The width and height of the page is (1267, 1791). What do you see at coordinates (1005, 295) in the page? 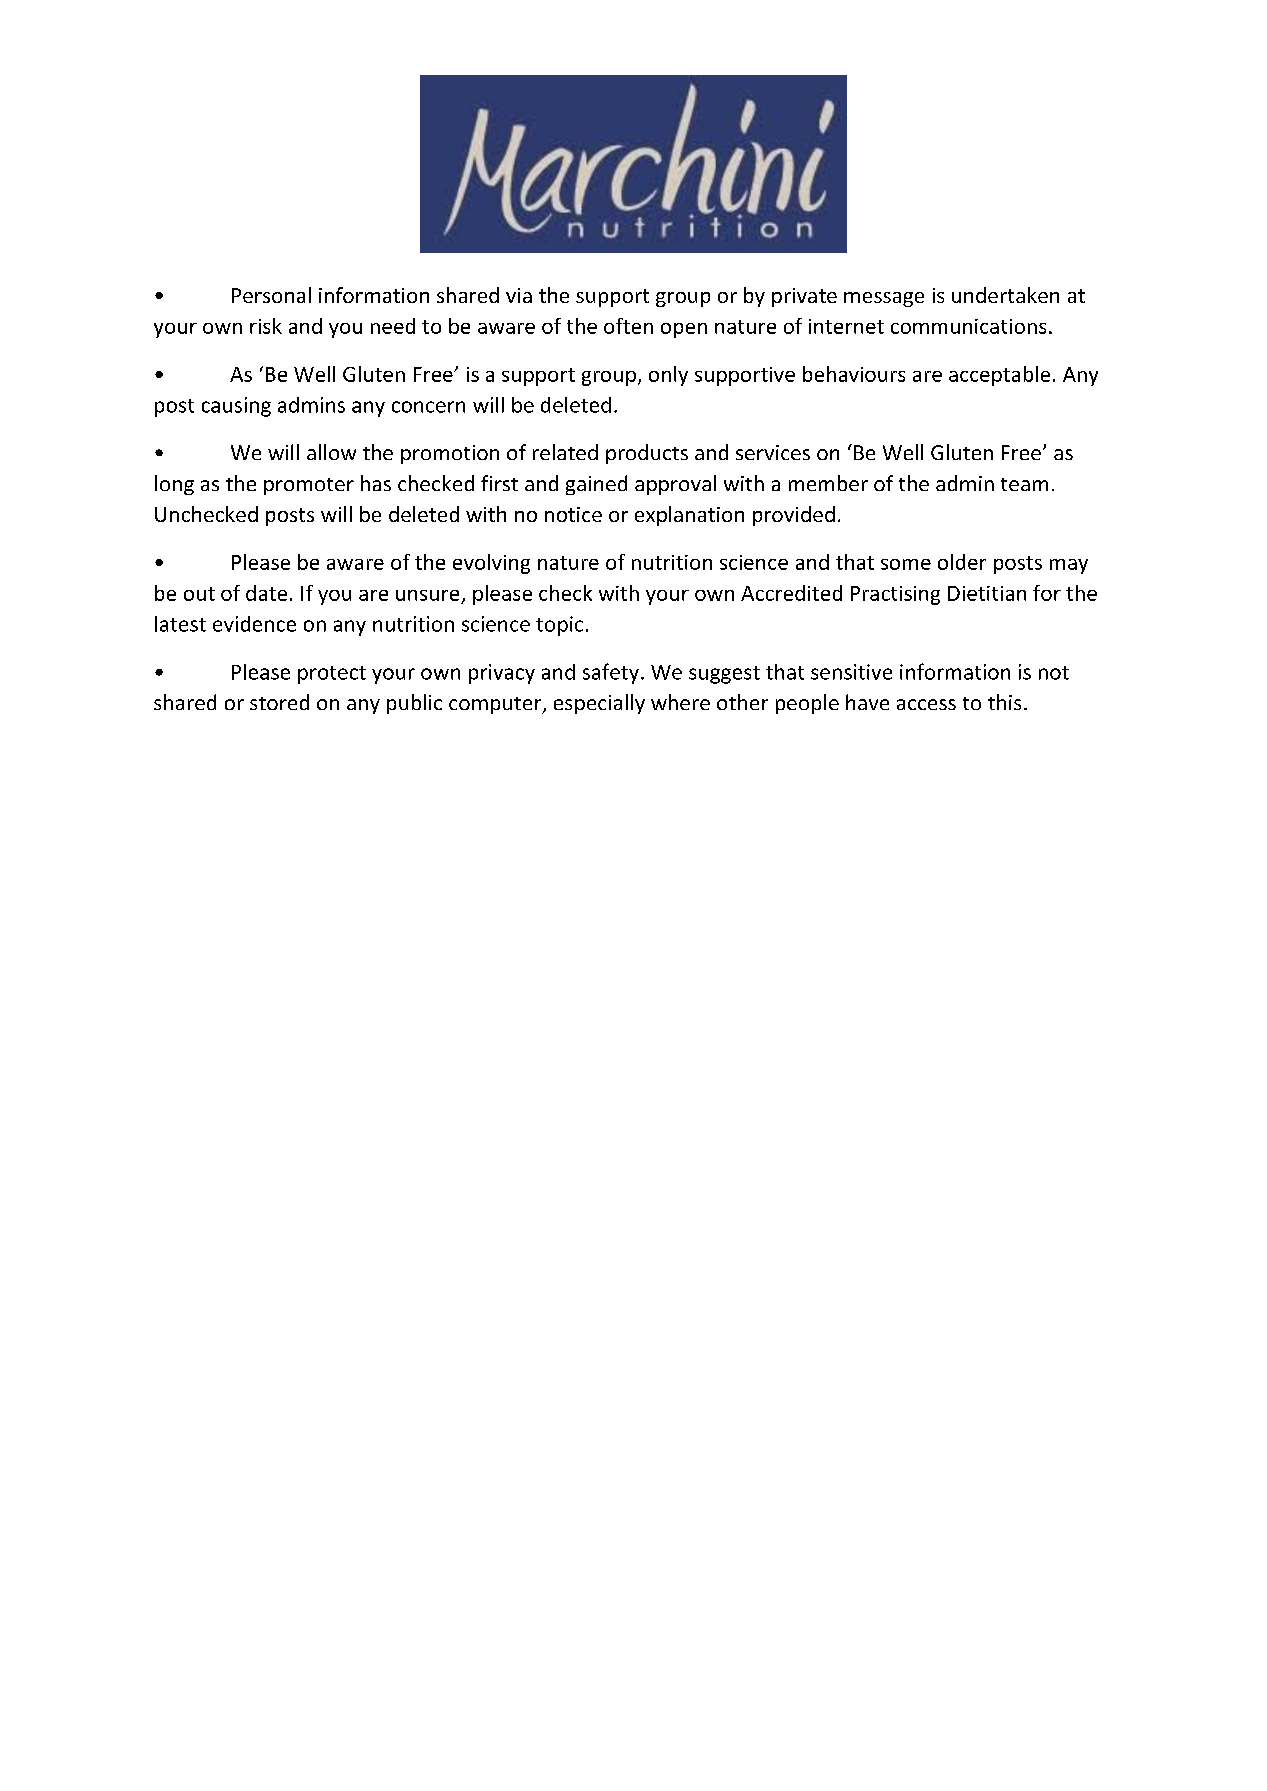
I see `undertaken` at bounding box center [1005, 295].
